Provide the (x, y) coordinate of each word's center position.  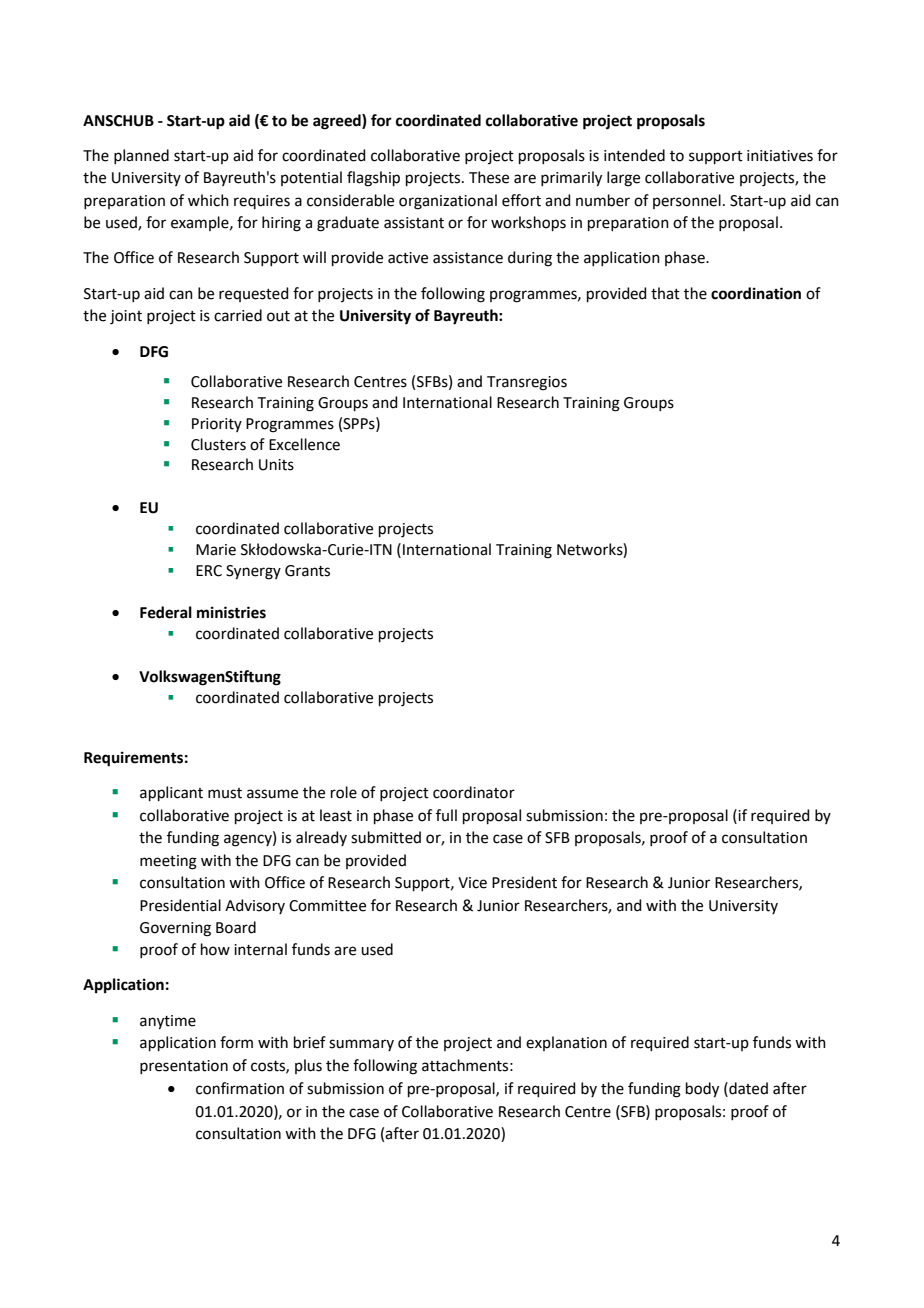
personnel (687, 201)
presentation (184, 1067)
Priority (217, 425)
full (446, 815)
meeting (168, 862)
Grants (307, 571)
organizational (448, 202)
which (208, 200)
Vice (472, 883)
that (665, 293)
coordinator (474, 792)
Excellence (304, 444)
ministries (231, 612)
